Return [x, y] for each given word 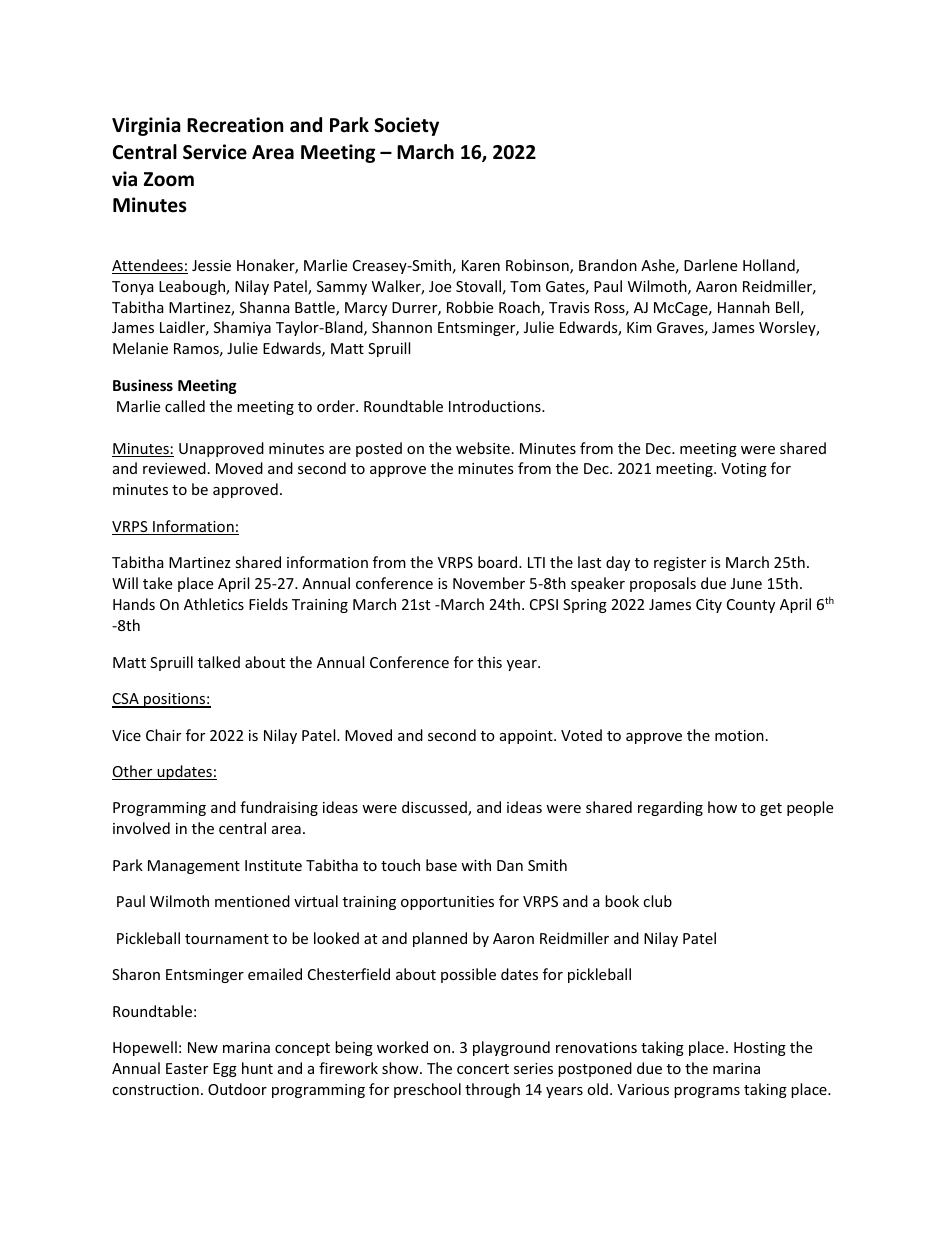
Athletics [214, 604]
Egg [225, 1070]
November [489, 583]
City [709, 606]
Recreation [235, 125]
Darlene [710, 265]
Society [406, 126]
